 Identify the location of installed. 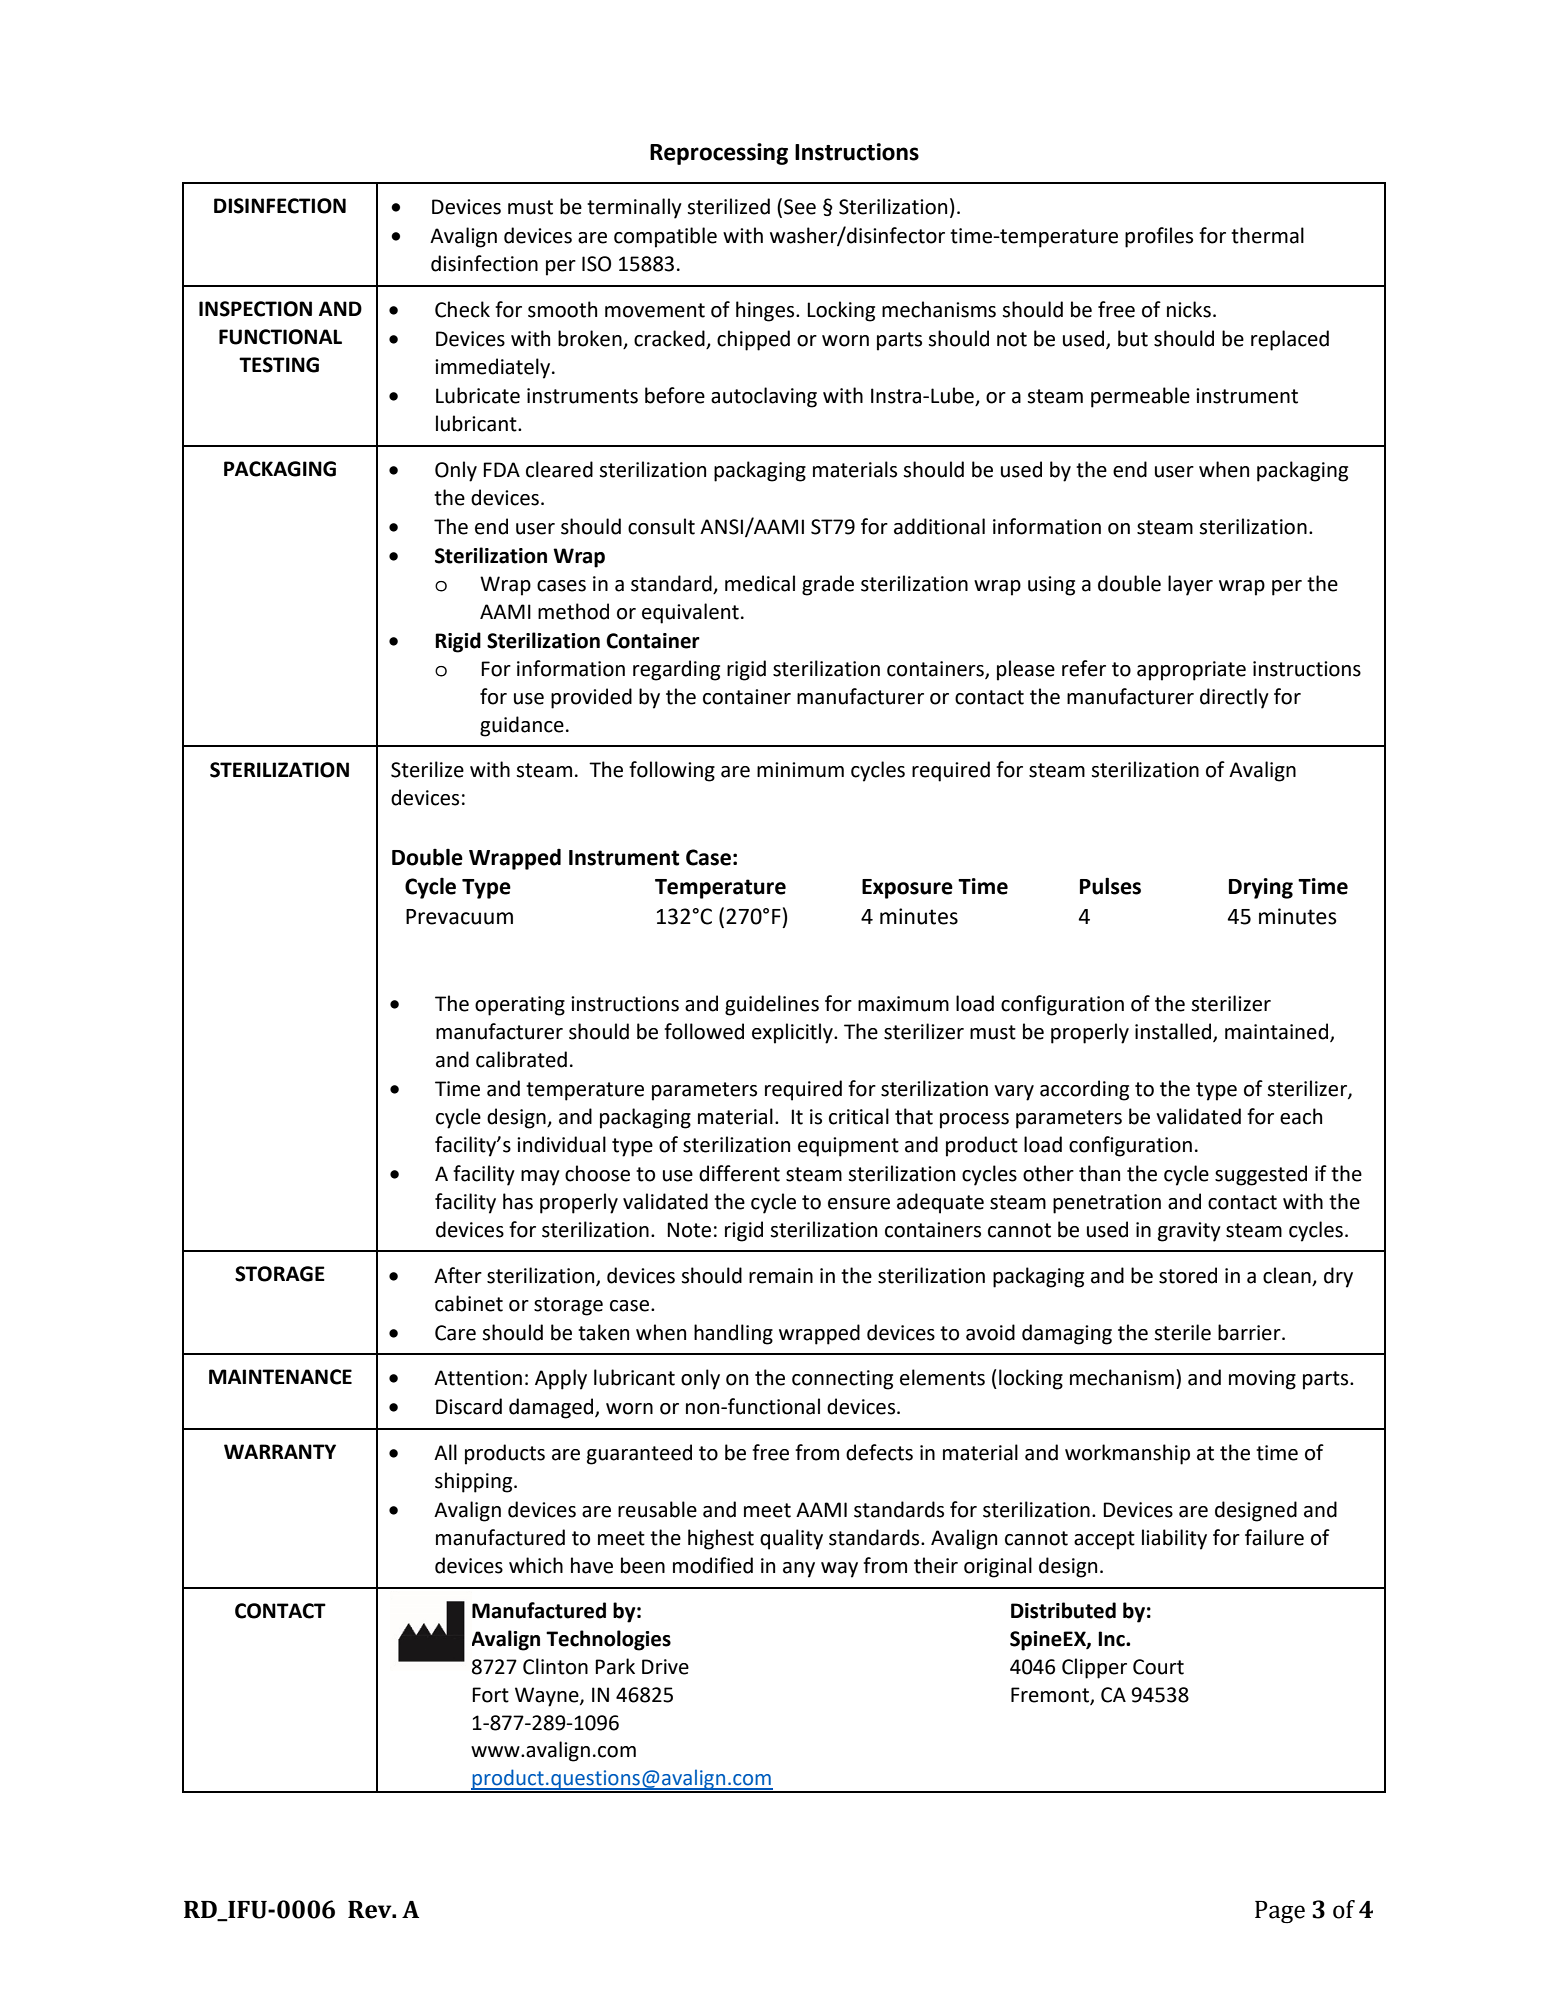
(1174, 1032).
